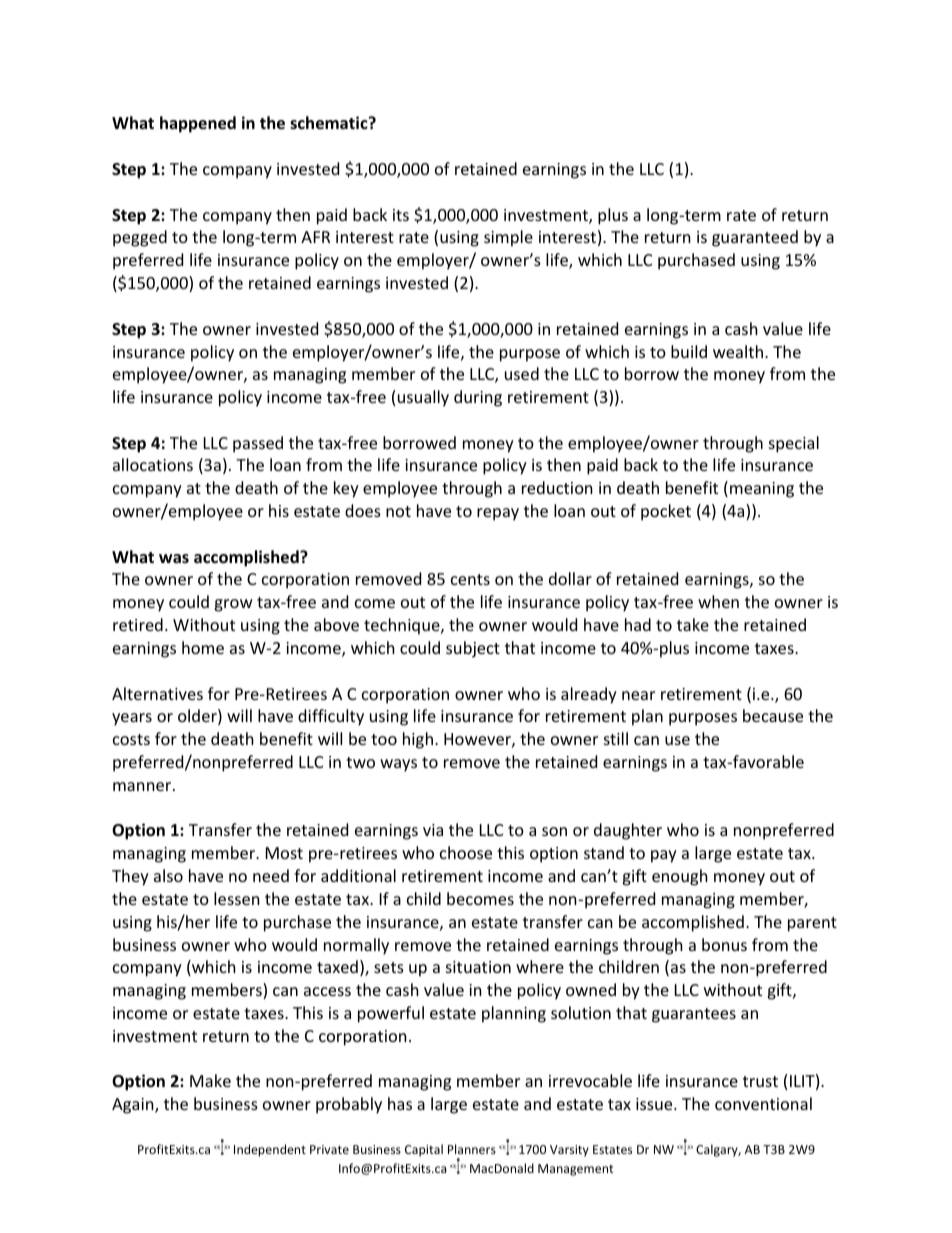  Describe the element at coordinates (270, 1150) in the screenshot. I see `Independent` at that location.
